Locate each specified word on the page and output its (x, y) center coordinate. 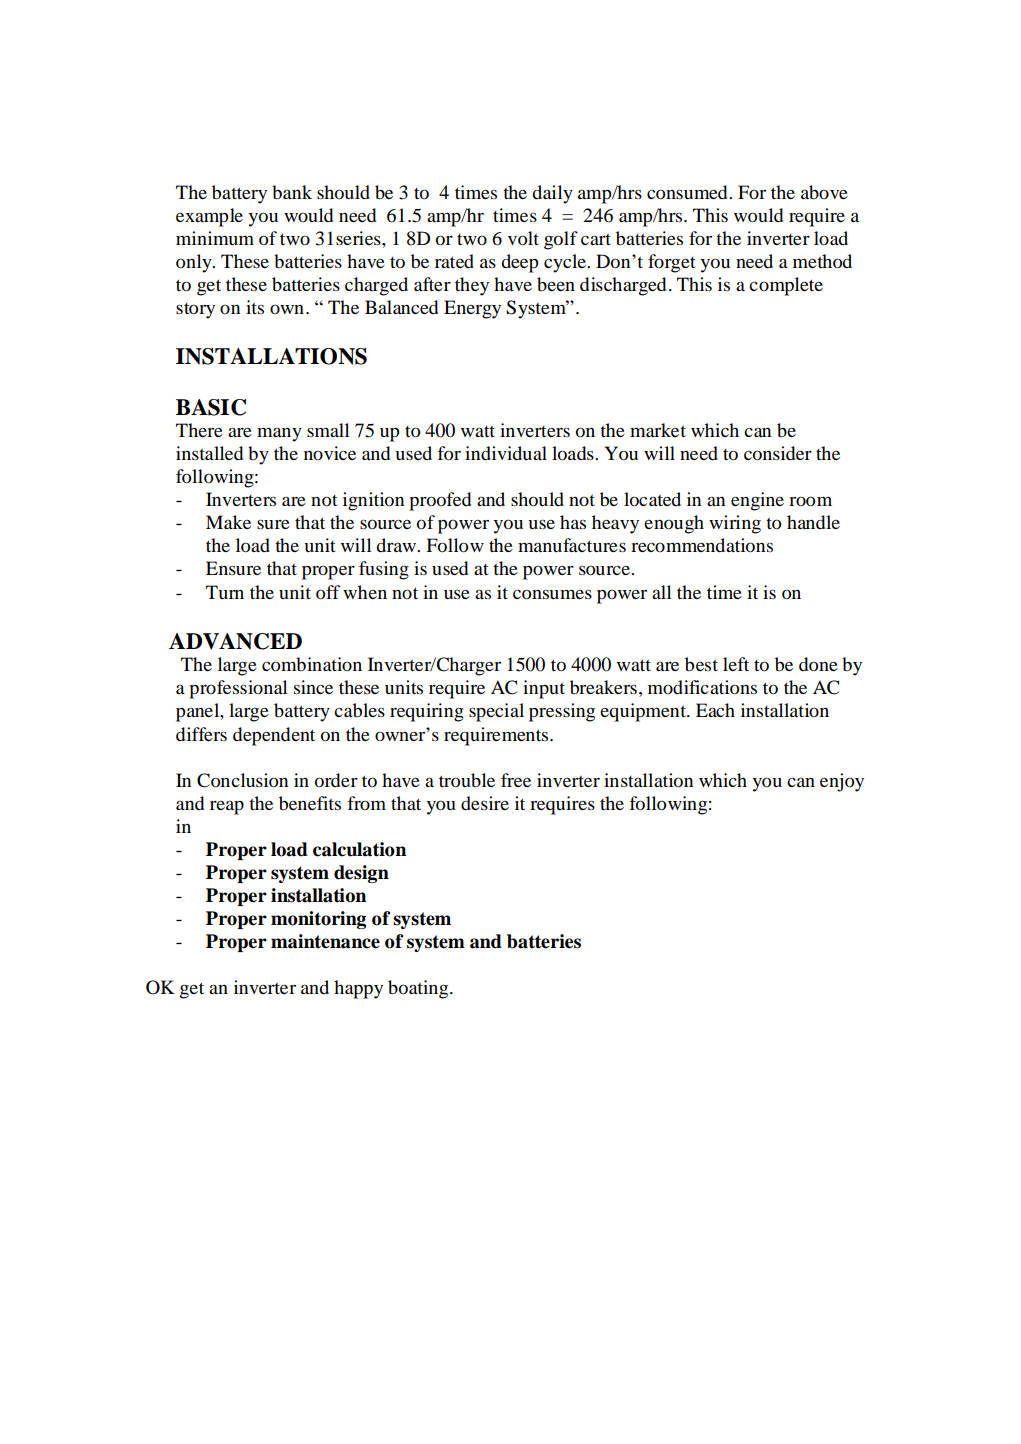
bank (292, 192)
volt (523, 238)
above (824, 192)
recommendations (702, 545)
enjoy (842, 782)
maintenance (325, 941)
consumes (552, 594)
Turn (225, 592)
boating (419, 989)
